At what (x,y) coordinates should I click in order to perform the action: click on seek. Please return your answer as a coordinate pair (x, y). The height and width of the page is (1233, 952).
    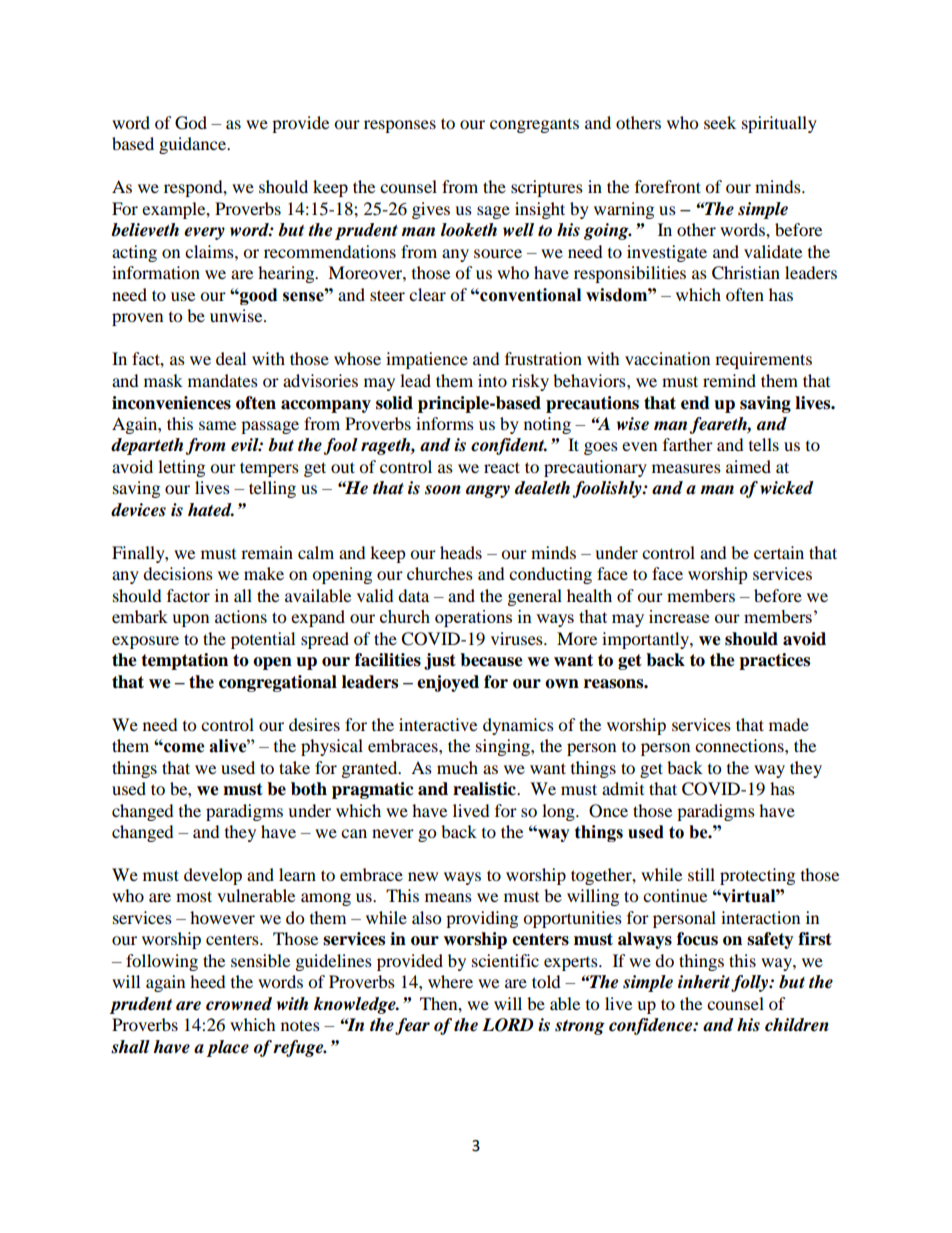
    Looking at the image, I should click on (720, 122).
